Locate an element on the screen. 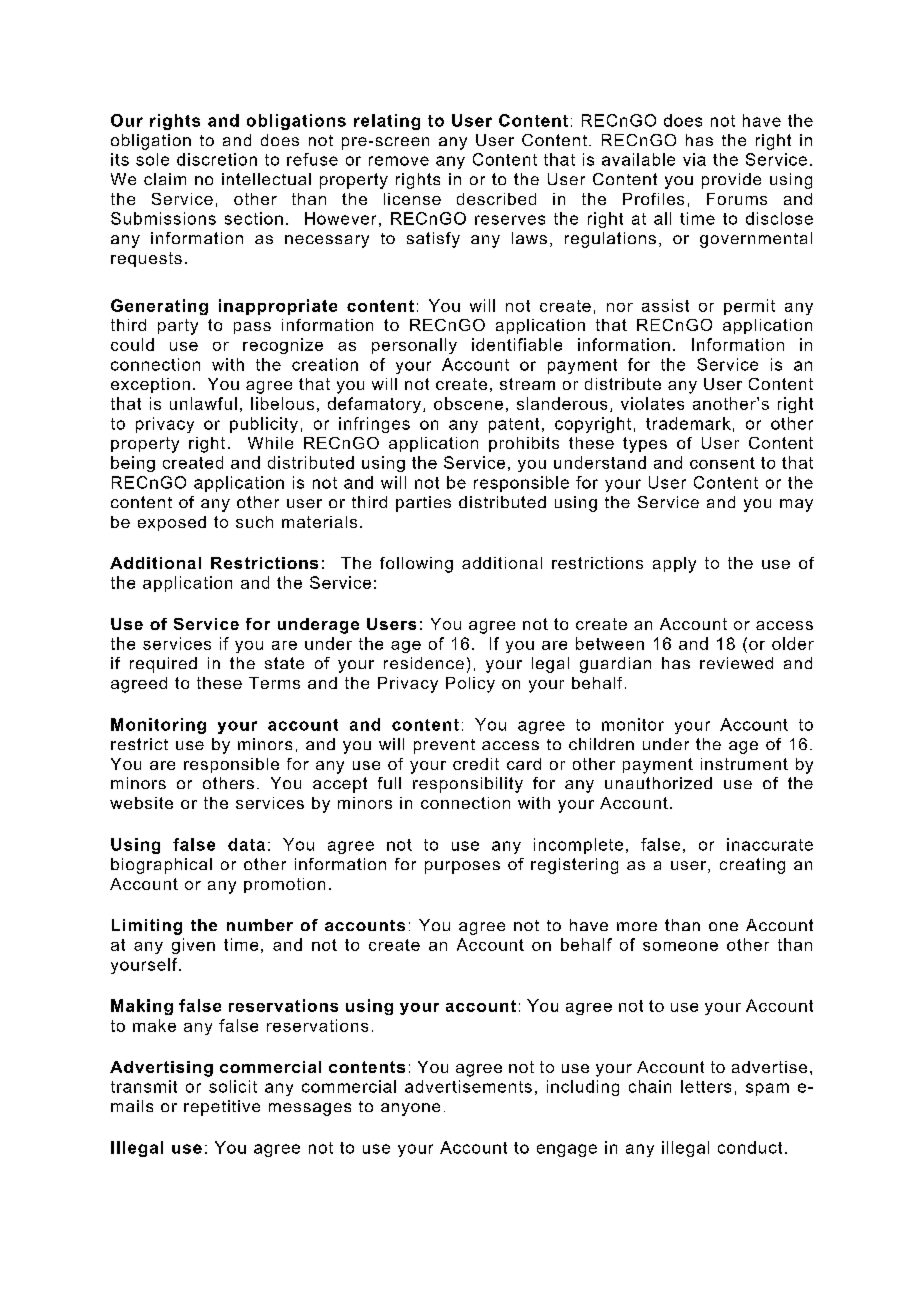  letters is located at coordinates (706, 1086).
